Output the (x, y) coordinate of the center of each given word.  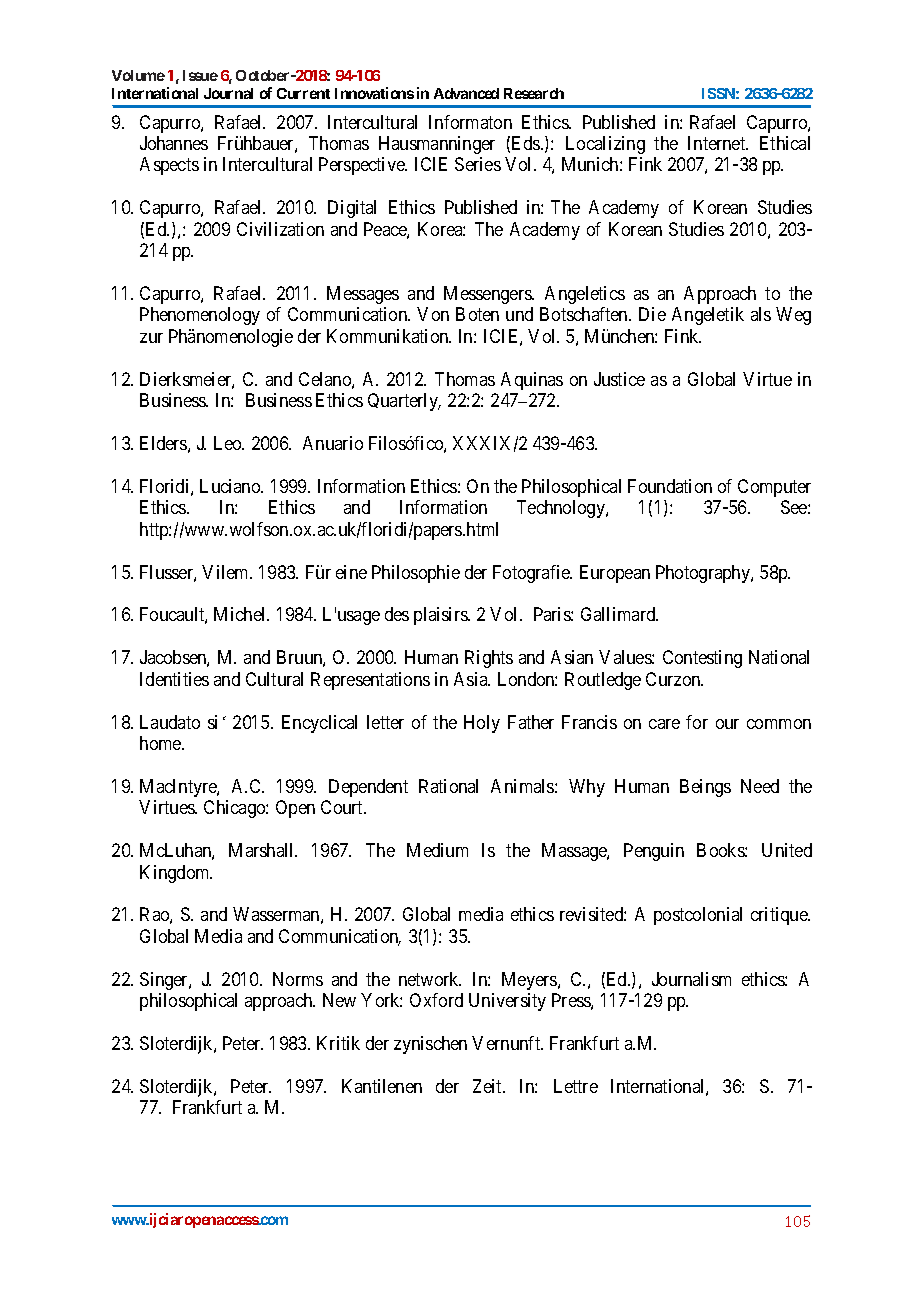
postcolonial (698, 916)
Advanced (466, 93)
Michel (241, 614)
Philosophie (416, 574)
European (615, 574)
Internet (718, 143)
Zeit (488, 1086)
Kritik (338, 1043)
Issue (200, 75)
